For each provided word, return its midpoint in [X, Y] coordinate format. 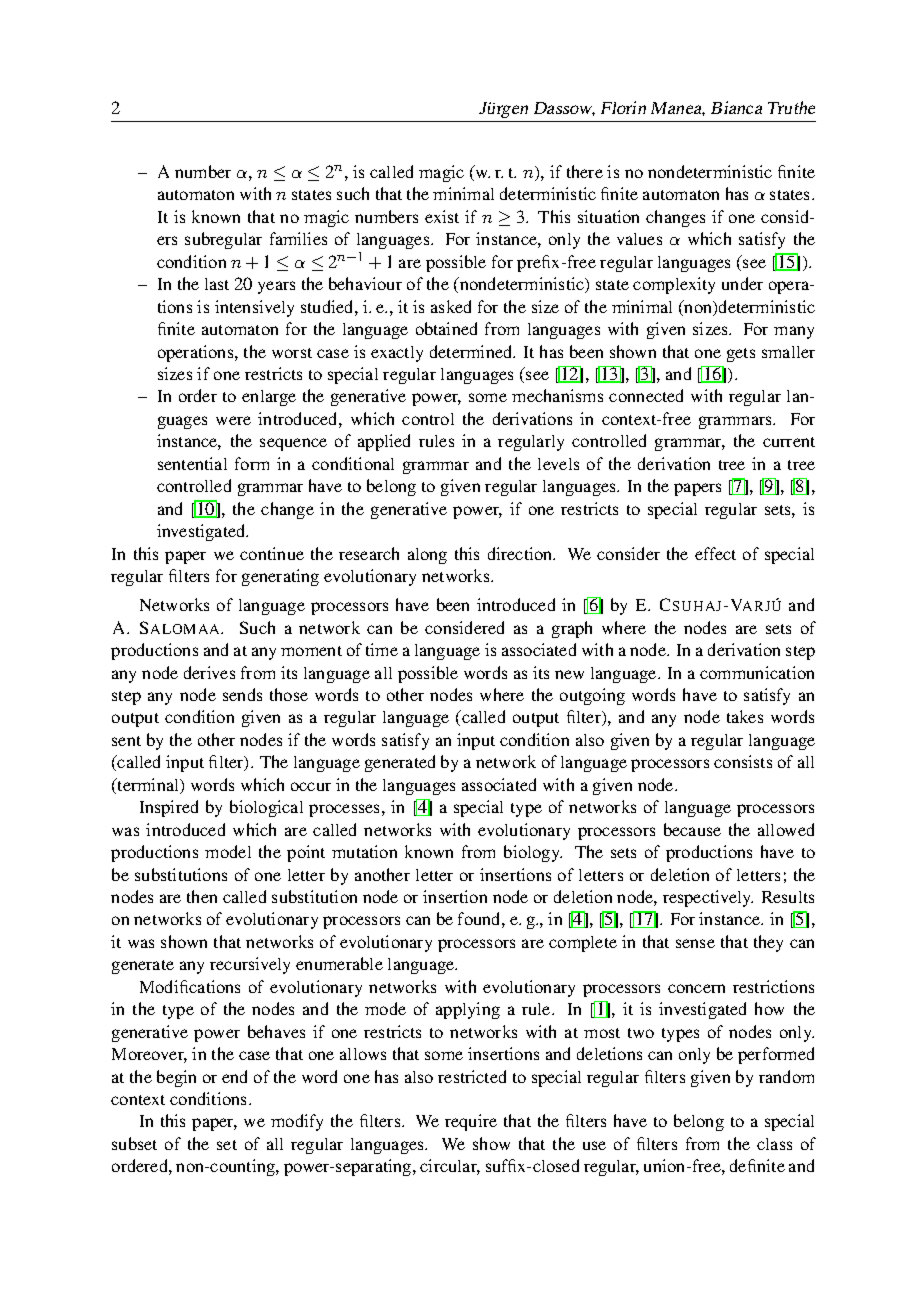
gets [741, 355]
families [298, 238]
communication [757, 672]
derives [209, 672]
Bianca [736, 107]
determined [472, 351]
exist [442, 216]
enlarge [269, 398]
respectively [708, 898]
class [774, 1144]
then [202, 896]
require [471, 1122]
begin [176, 1078]
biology [533, 853]
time [382, 649]
